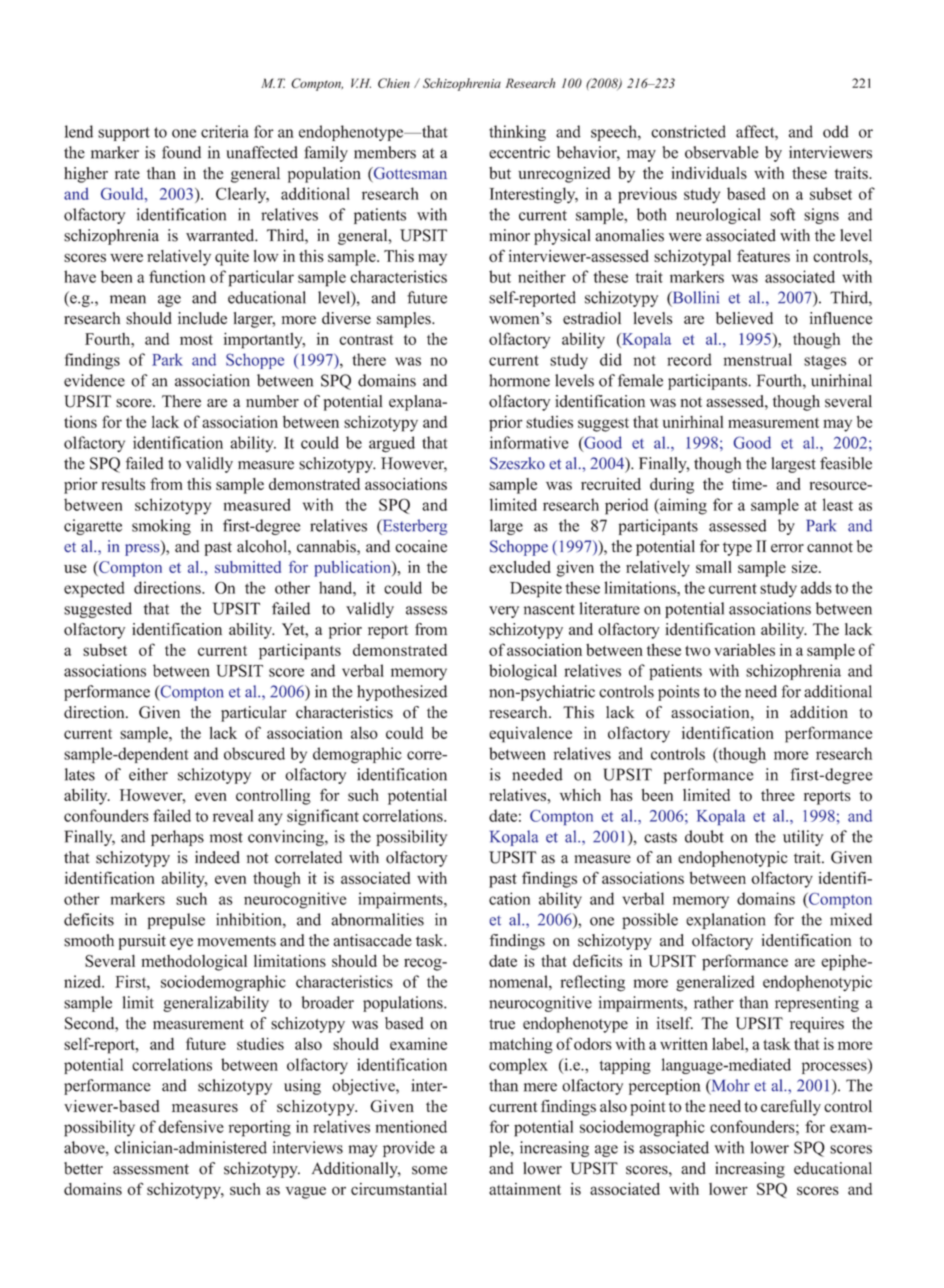 The height and width of the screenshot is (1288, 944). What do you see at coordinates (846, 463) in the screenshot?
I see `feasible` at bounding box center [846, 463].
